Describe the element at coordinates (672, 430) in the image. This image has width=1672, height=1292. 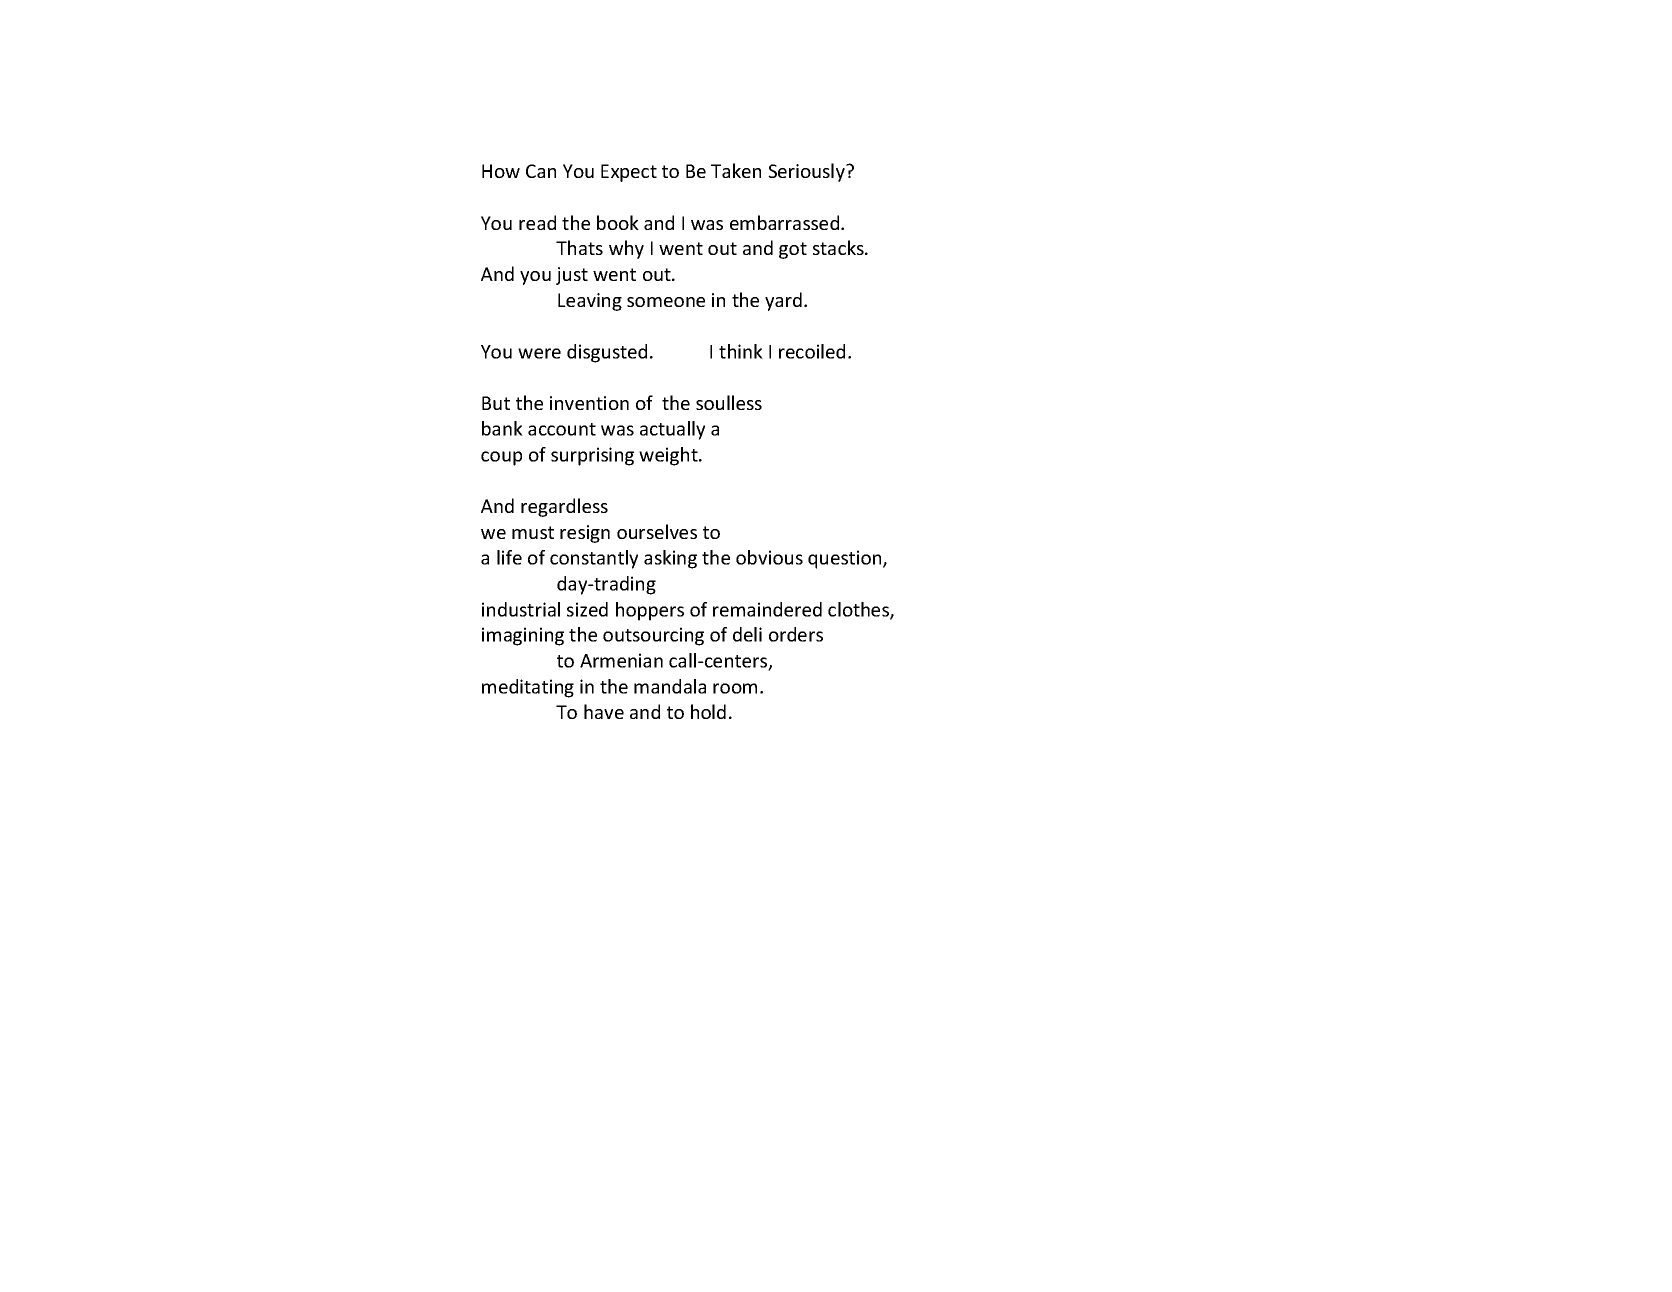
I see `actually` at that location.
